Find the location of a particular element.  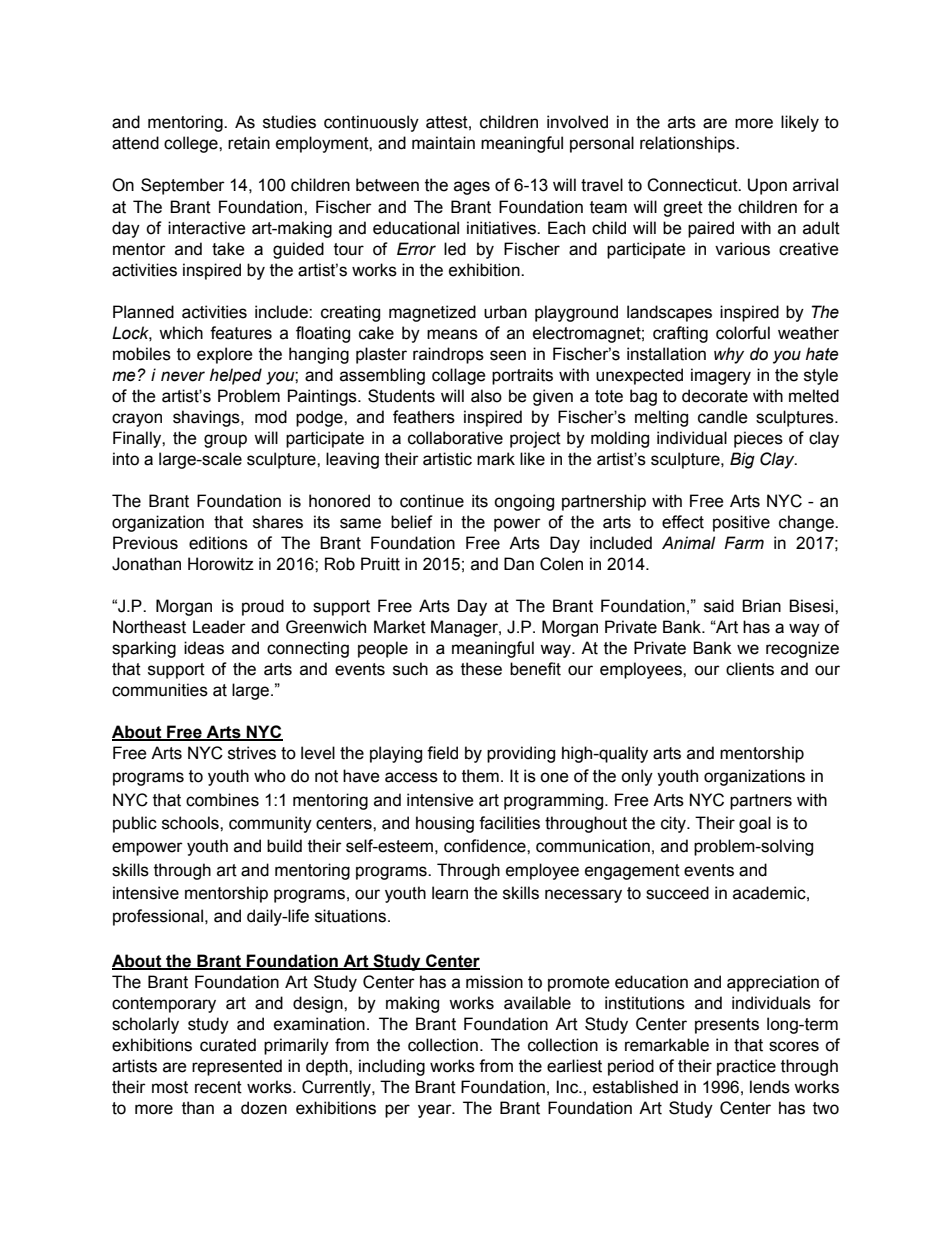

recent is located at coordinates (218, 1087).
